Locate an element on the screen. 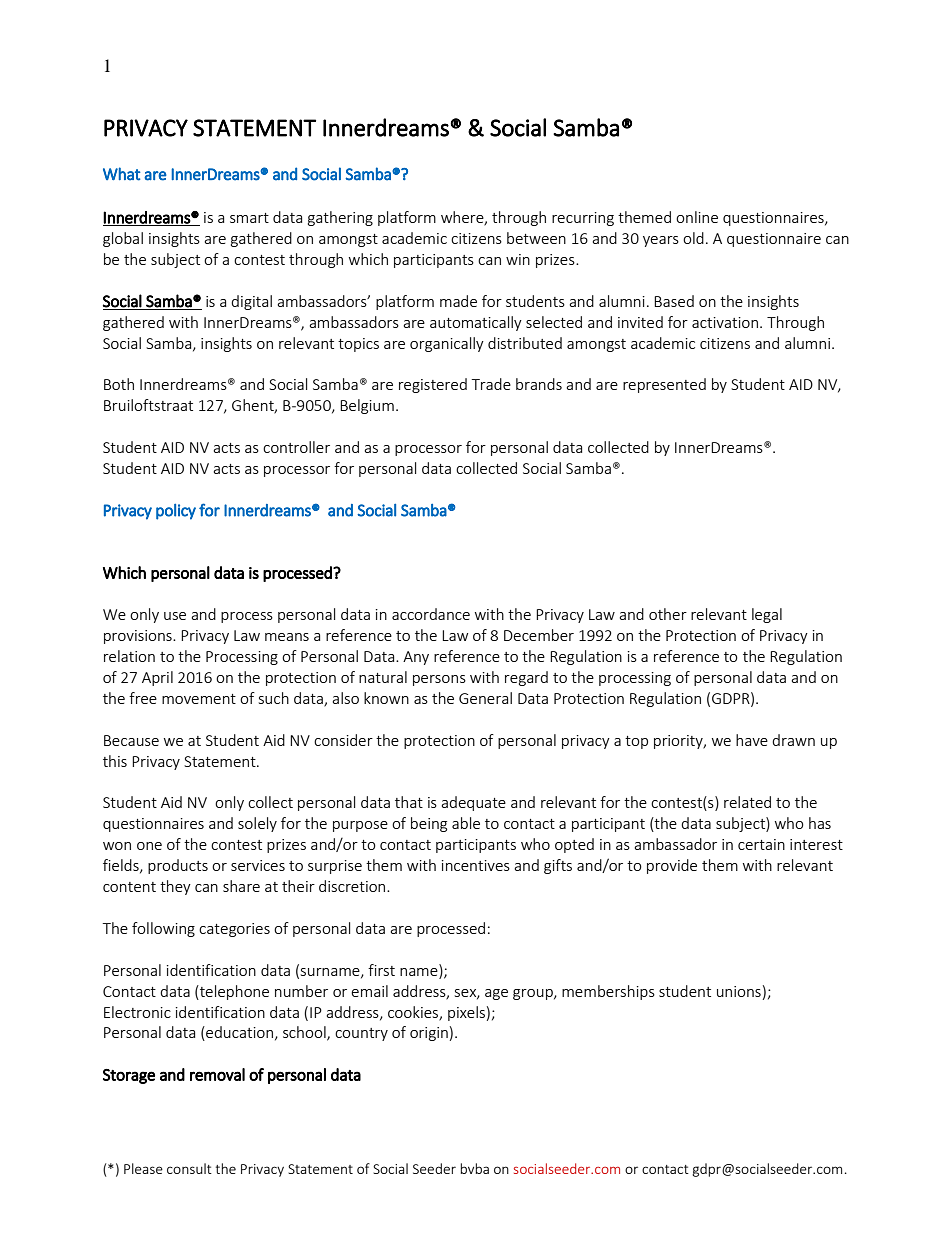  controller is located at coordinates (296, 447).
